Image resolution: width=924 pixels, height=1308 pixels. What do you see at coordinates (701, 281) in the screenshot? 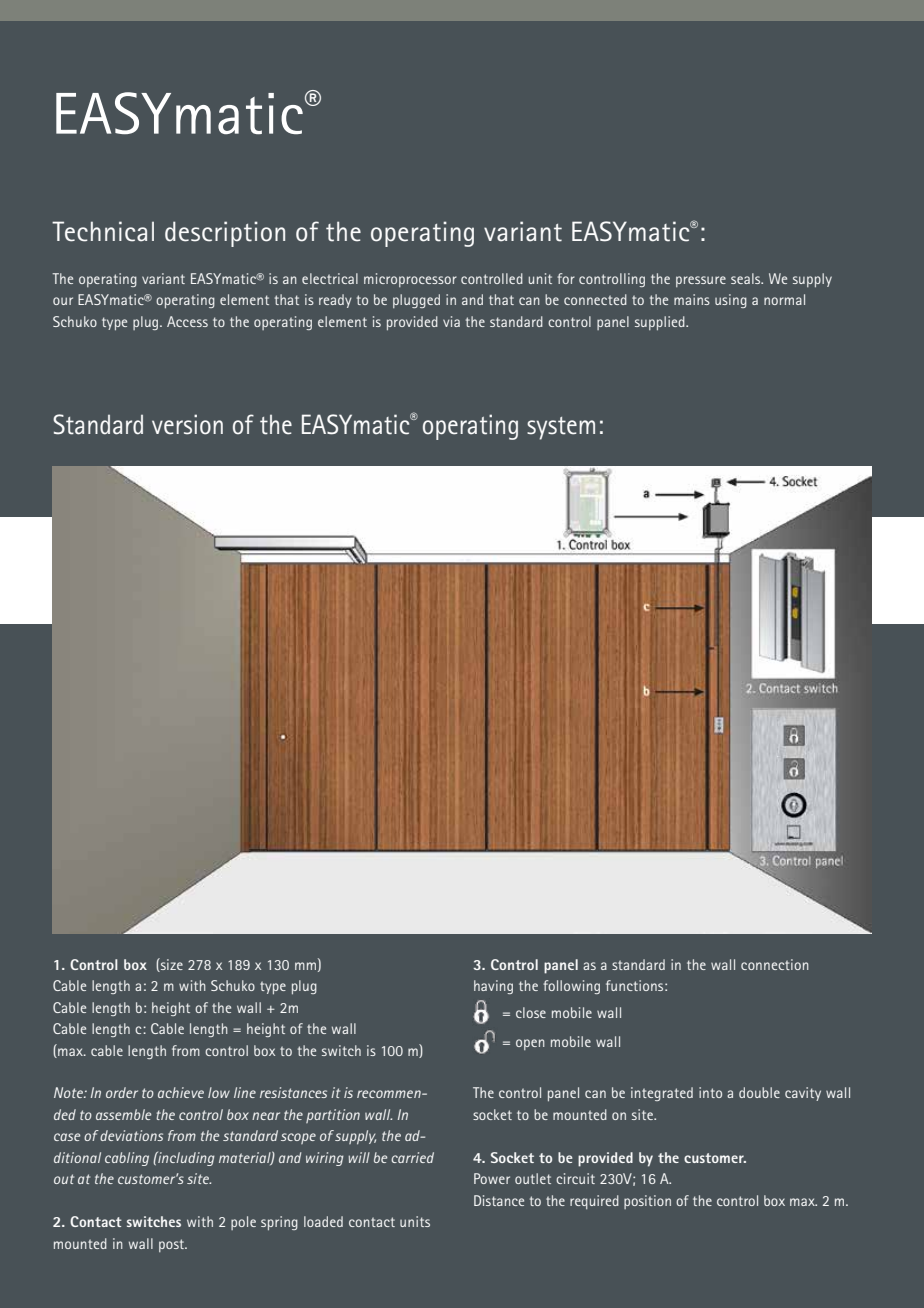
I see `pressure` at bounding box center [701, 281].
